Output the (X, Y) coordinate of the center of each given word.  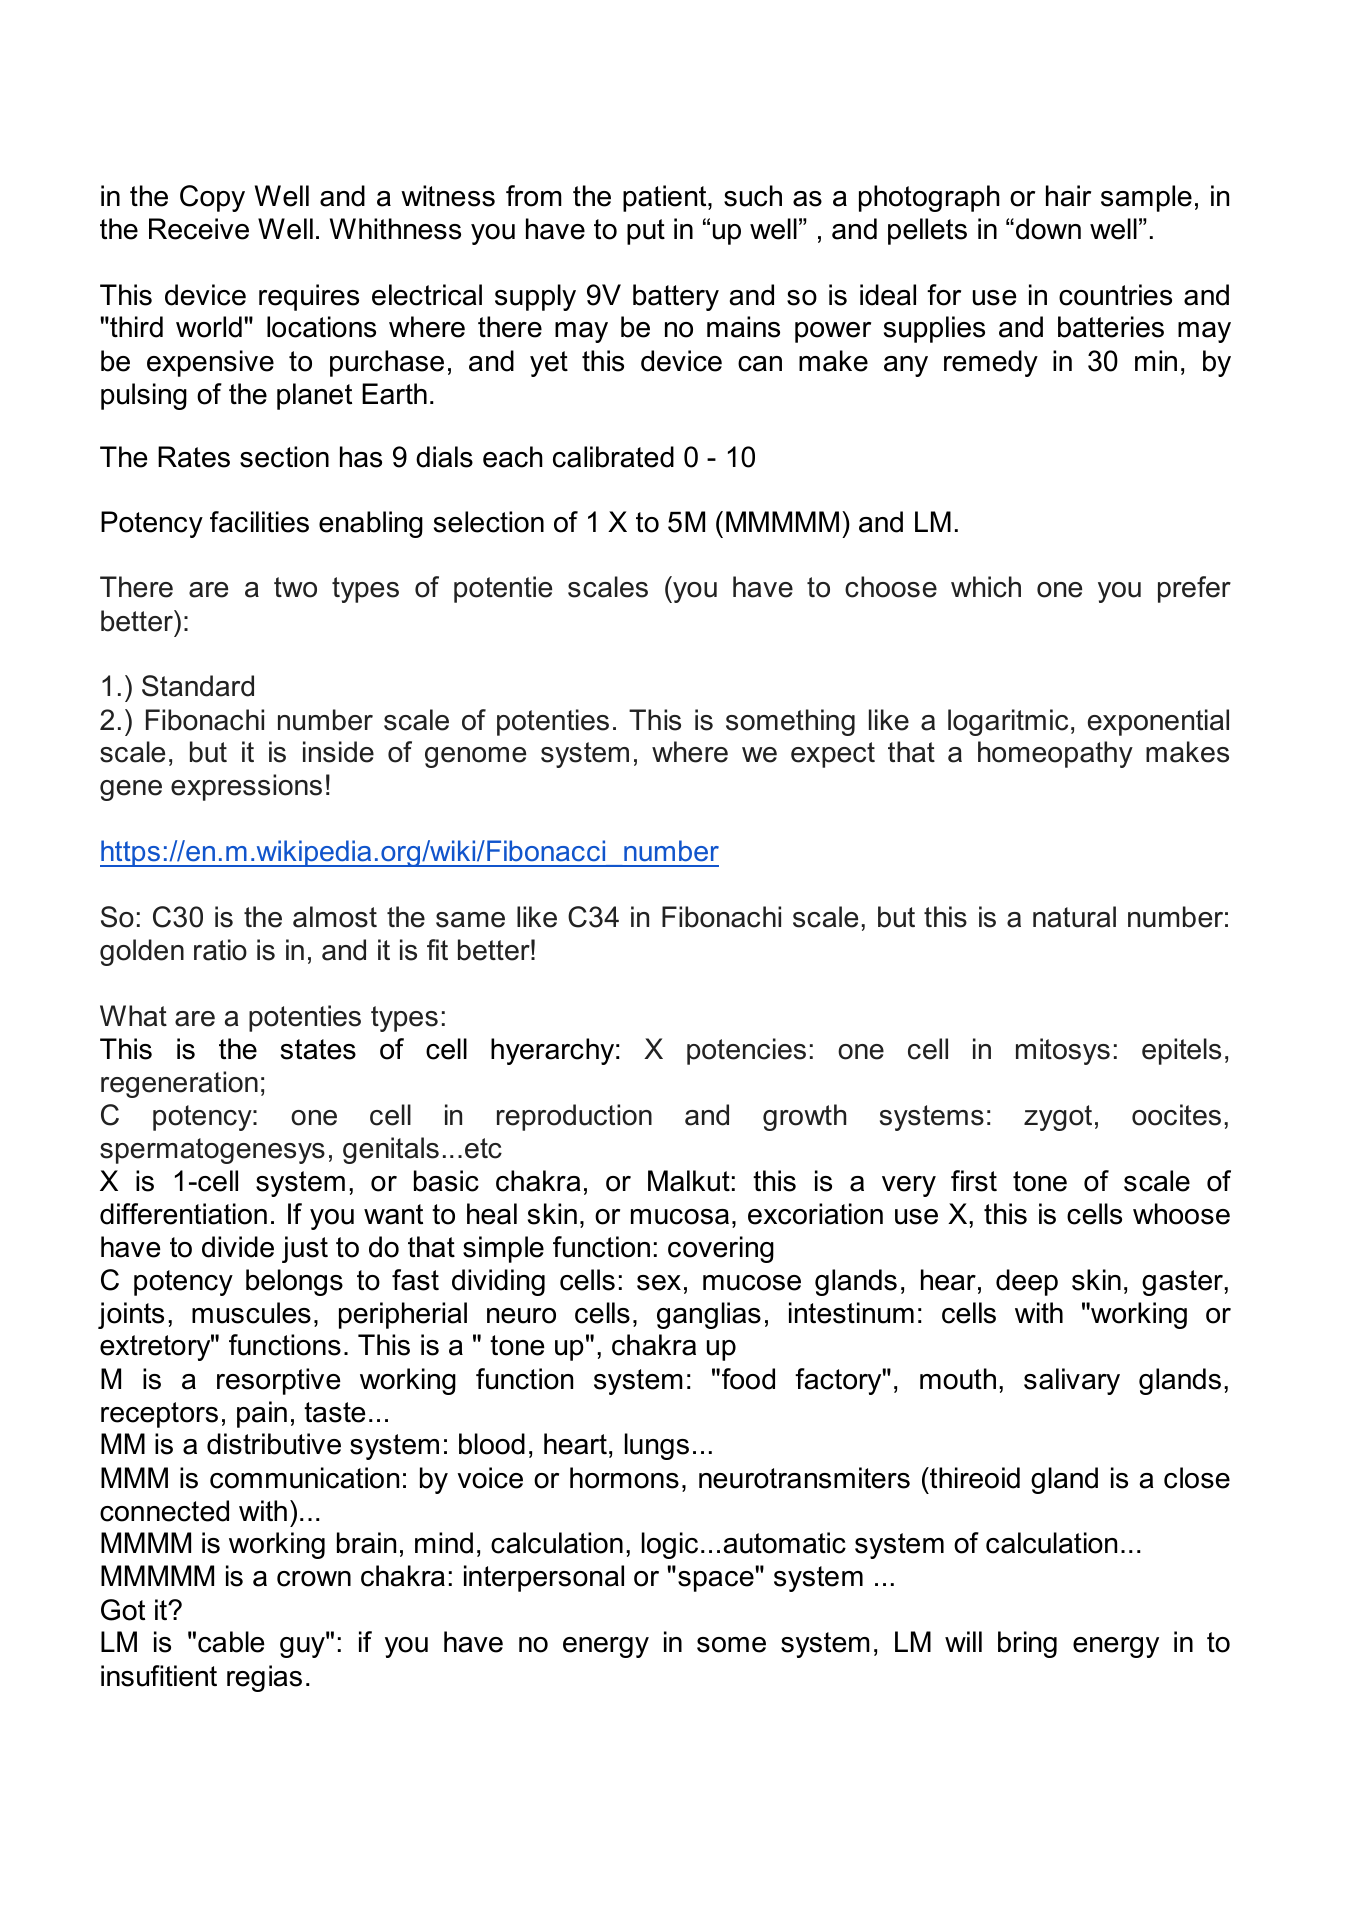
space (716, 1581)
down (1048, 229)
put (646, 232)
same (470, 920)
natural (1074, 917)
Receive (199, 229)
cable (231, 1642)
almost (335, 917)
